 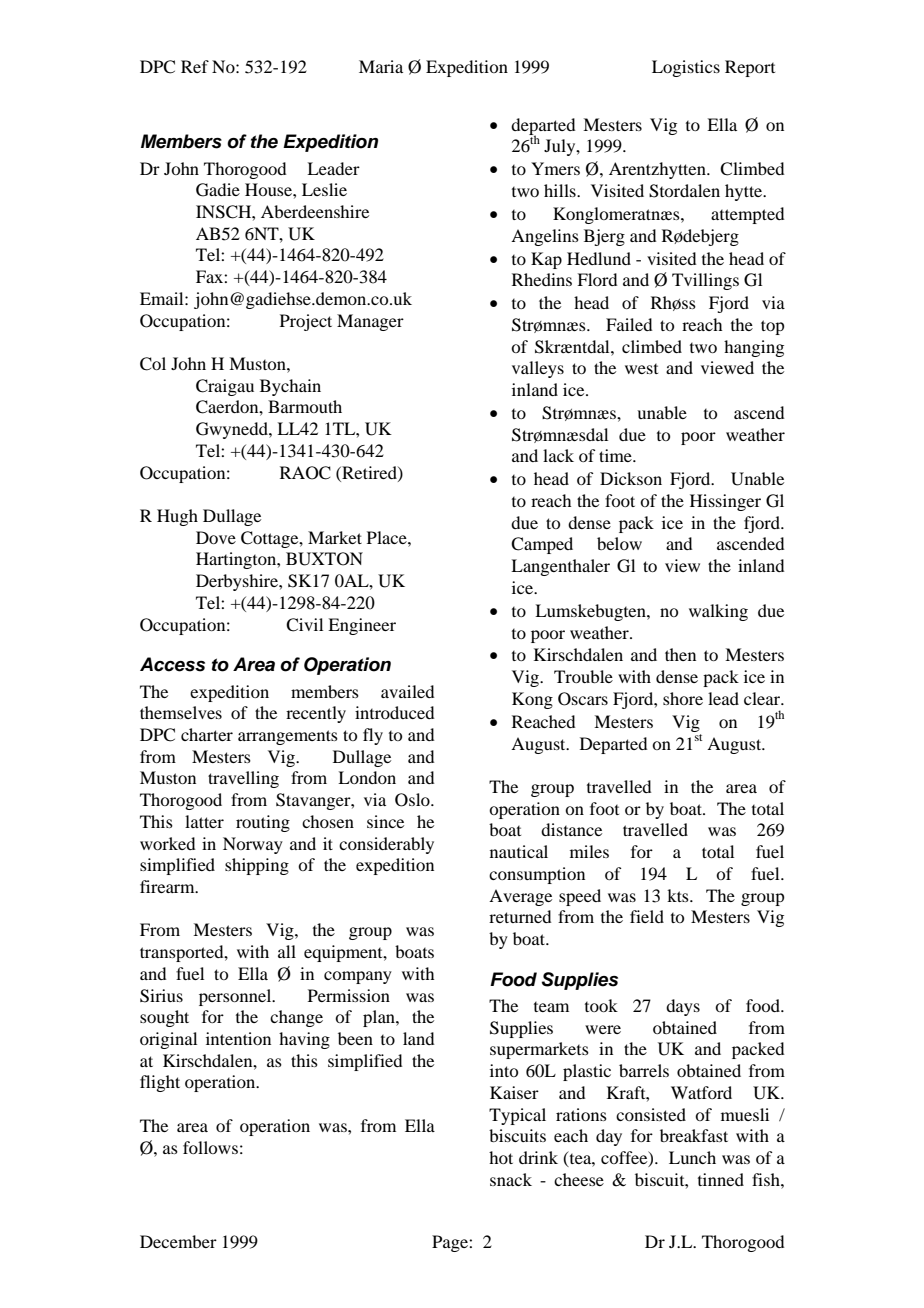 What do you see at coordinates (721, 1179) in the screenshot?
I see `tinned` at bounding box center [721, 1179].
